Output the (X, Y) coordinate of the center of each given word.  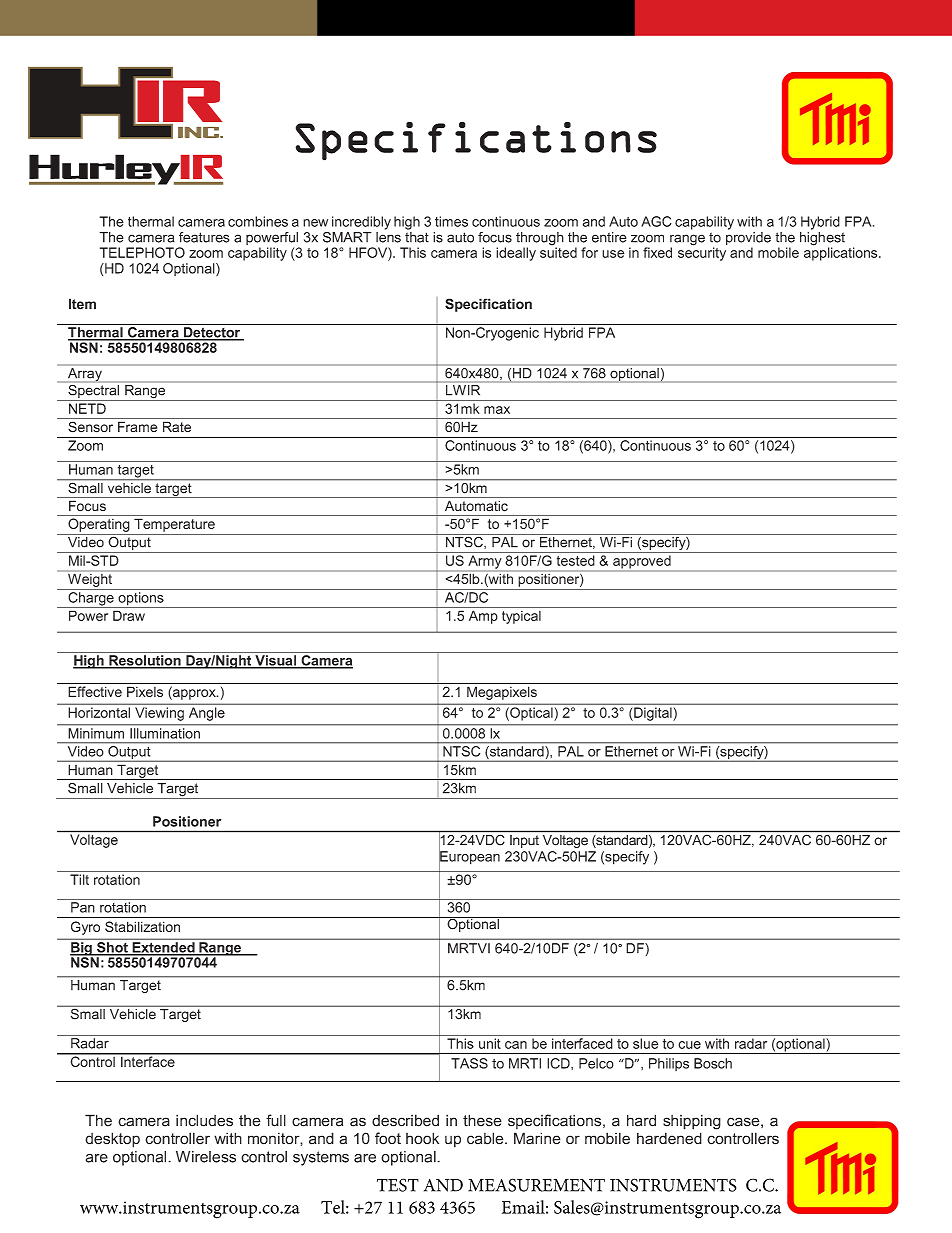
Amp (483, 617)
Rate (177, 426)
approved (642, 562)
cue (689, 1045)
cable (486, 1138)
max (497, 410)
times (451, 221)
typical (521, 617)
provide (748, 240)
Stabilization (142, 926)
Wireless (206, 1157)
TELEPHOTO (142, 252)
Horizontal (99, 712)
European (469, 858)
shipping (692, 1122)
